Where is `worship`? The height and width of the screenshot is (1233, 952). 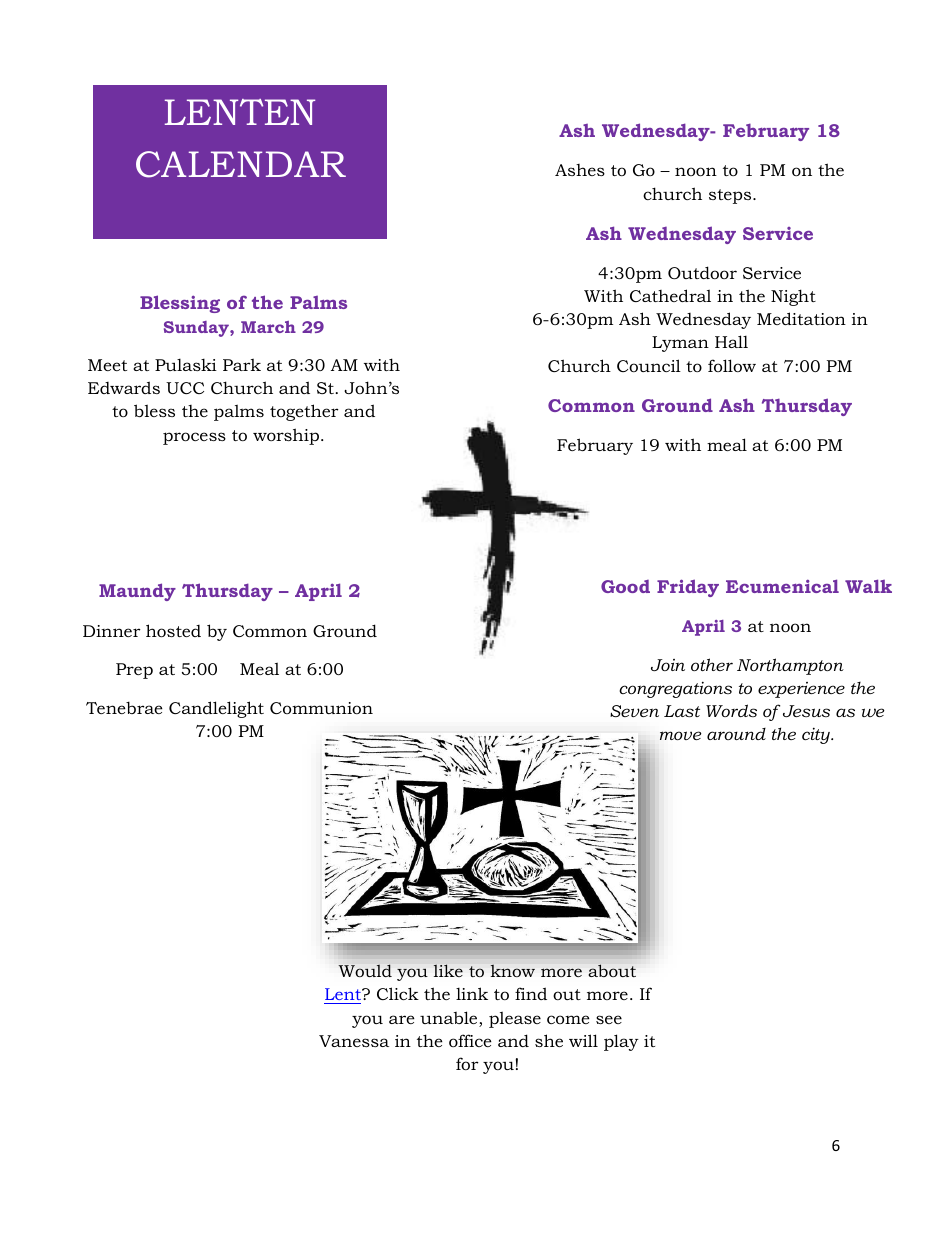
worship is located at coordinates (286, 436).
